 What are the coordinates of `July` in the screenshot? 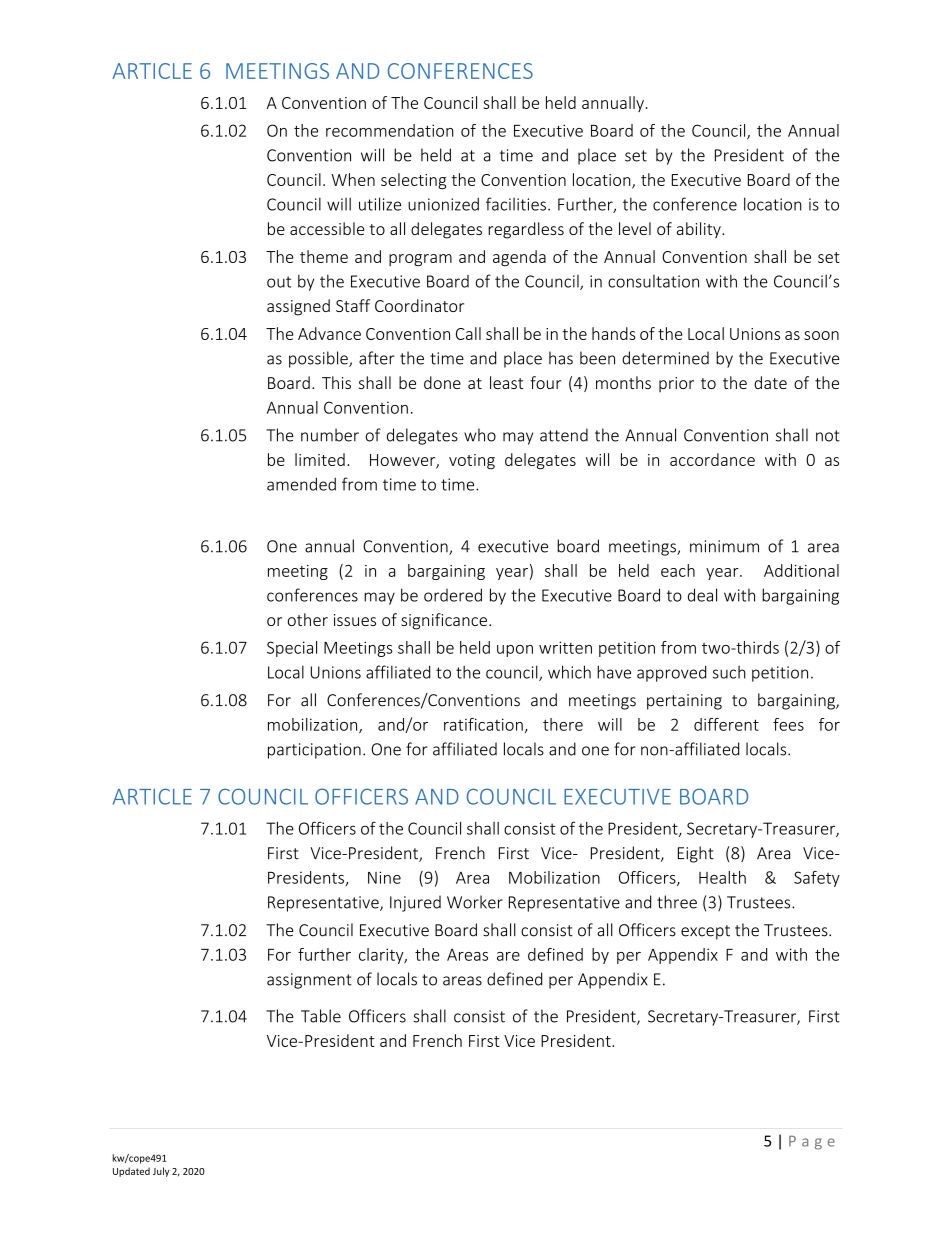 It's located at (161, 1172).
